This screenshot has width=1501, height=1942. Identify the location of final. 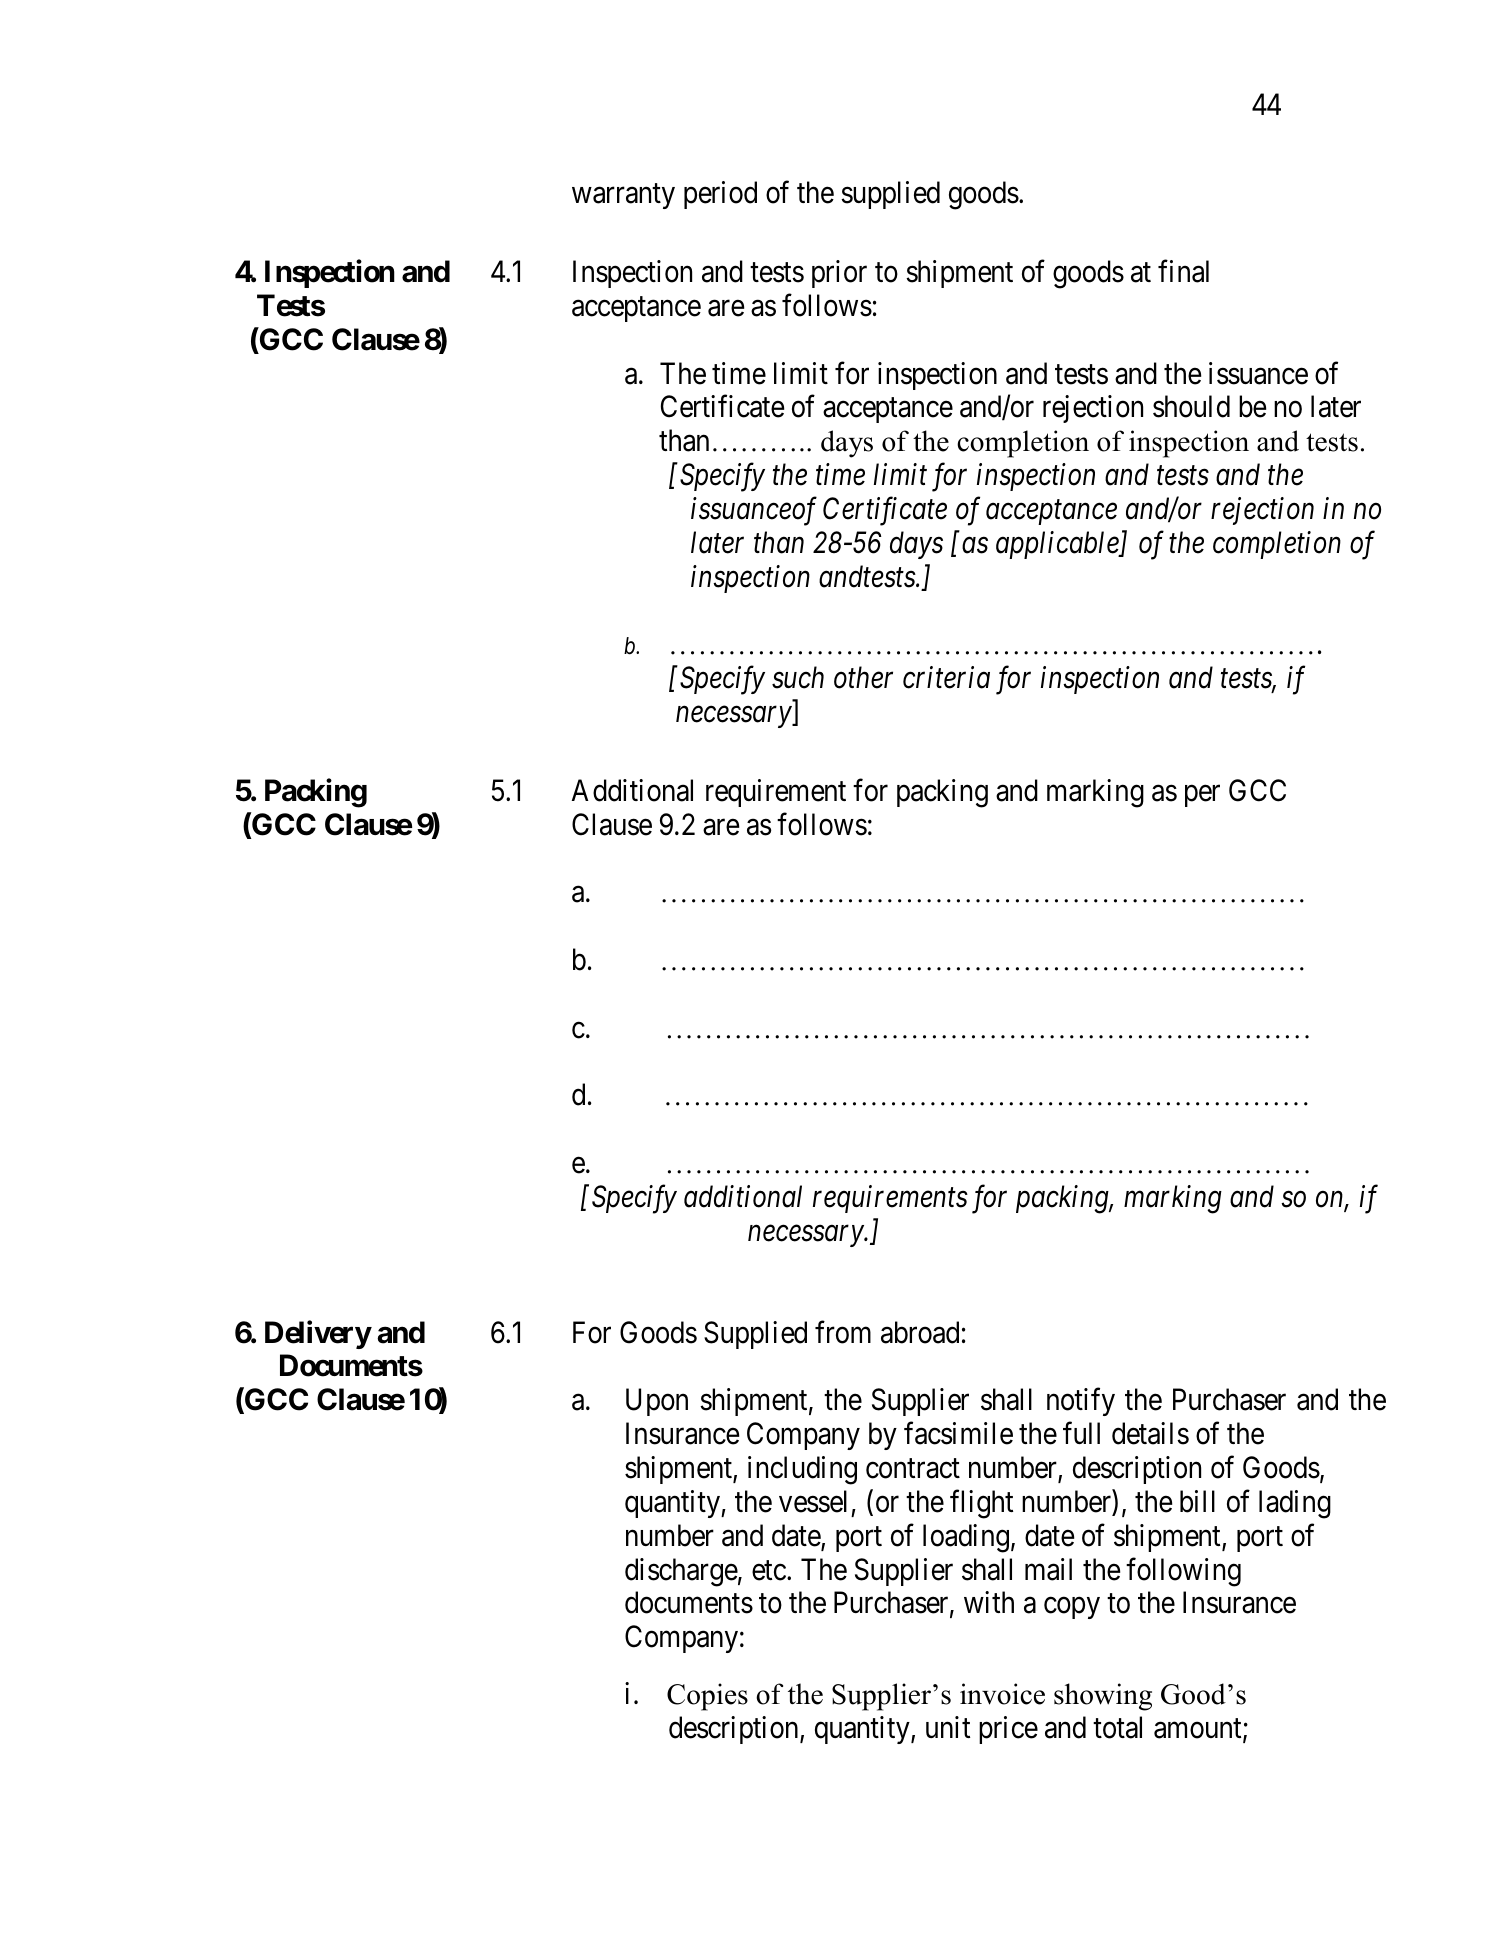
(1183, 271).
